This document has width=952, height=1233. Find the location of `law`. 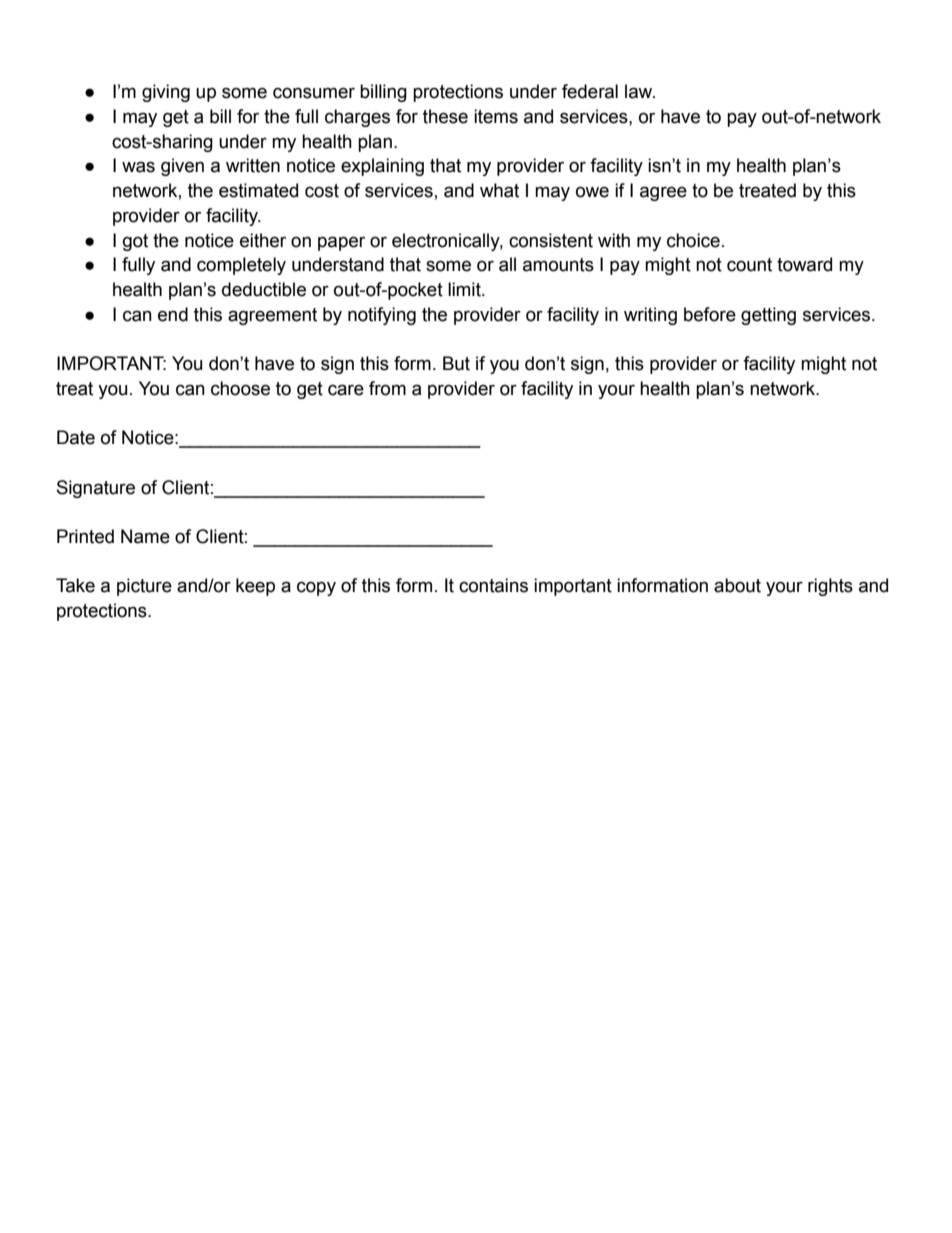

law is located at coordinates (640, 91).
